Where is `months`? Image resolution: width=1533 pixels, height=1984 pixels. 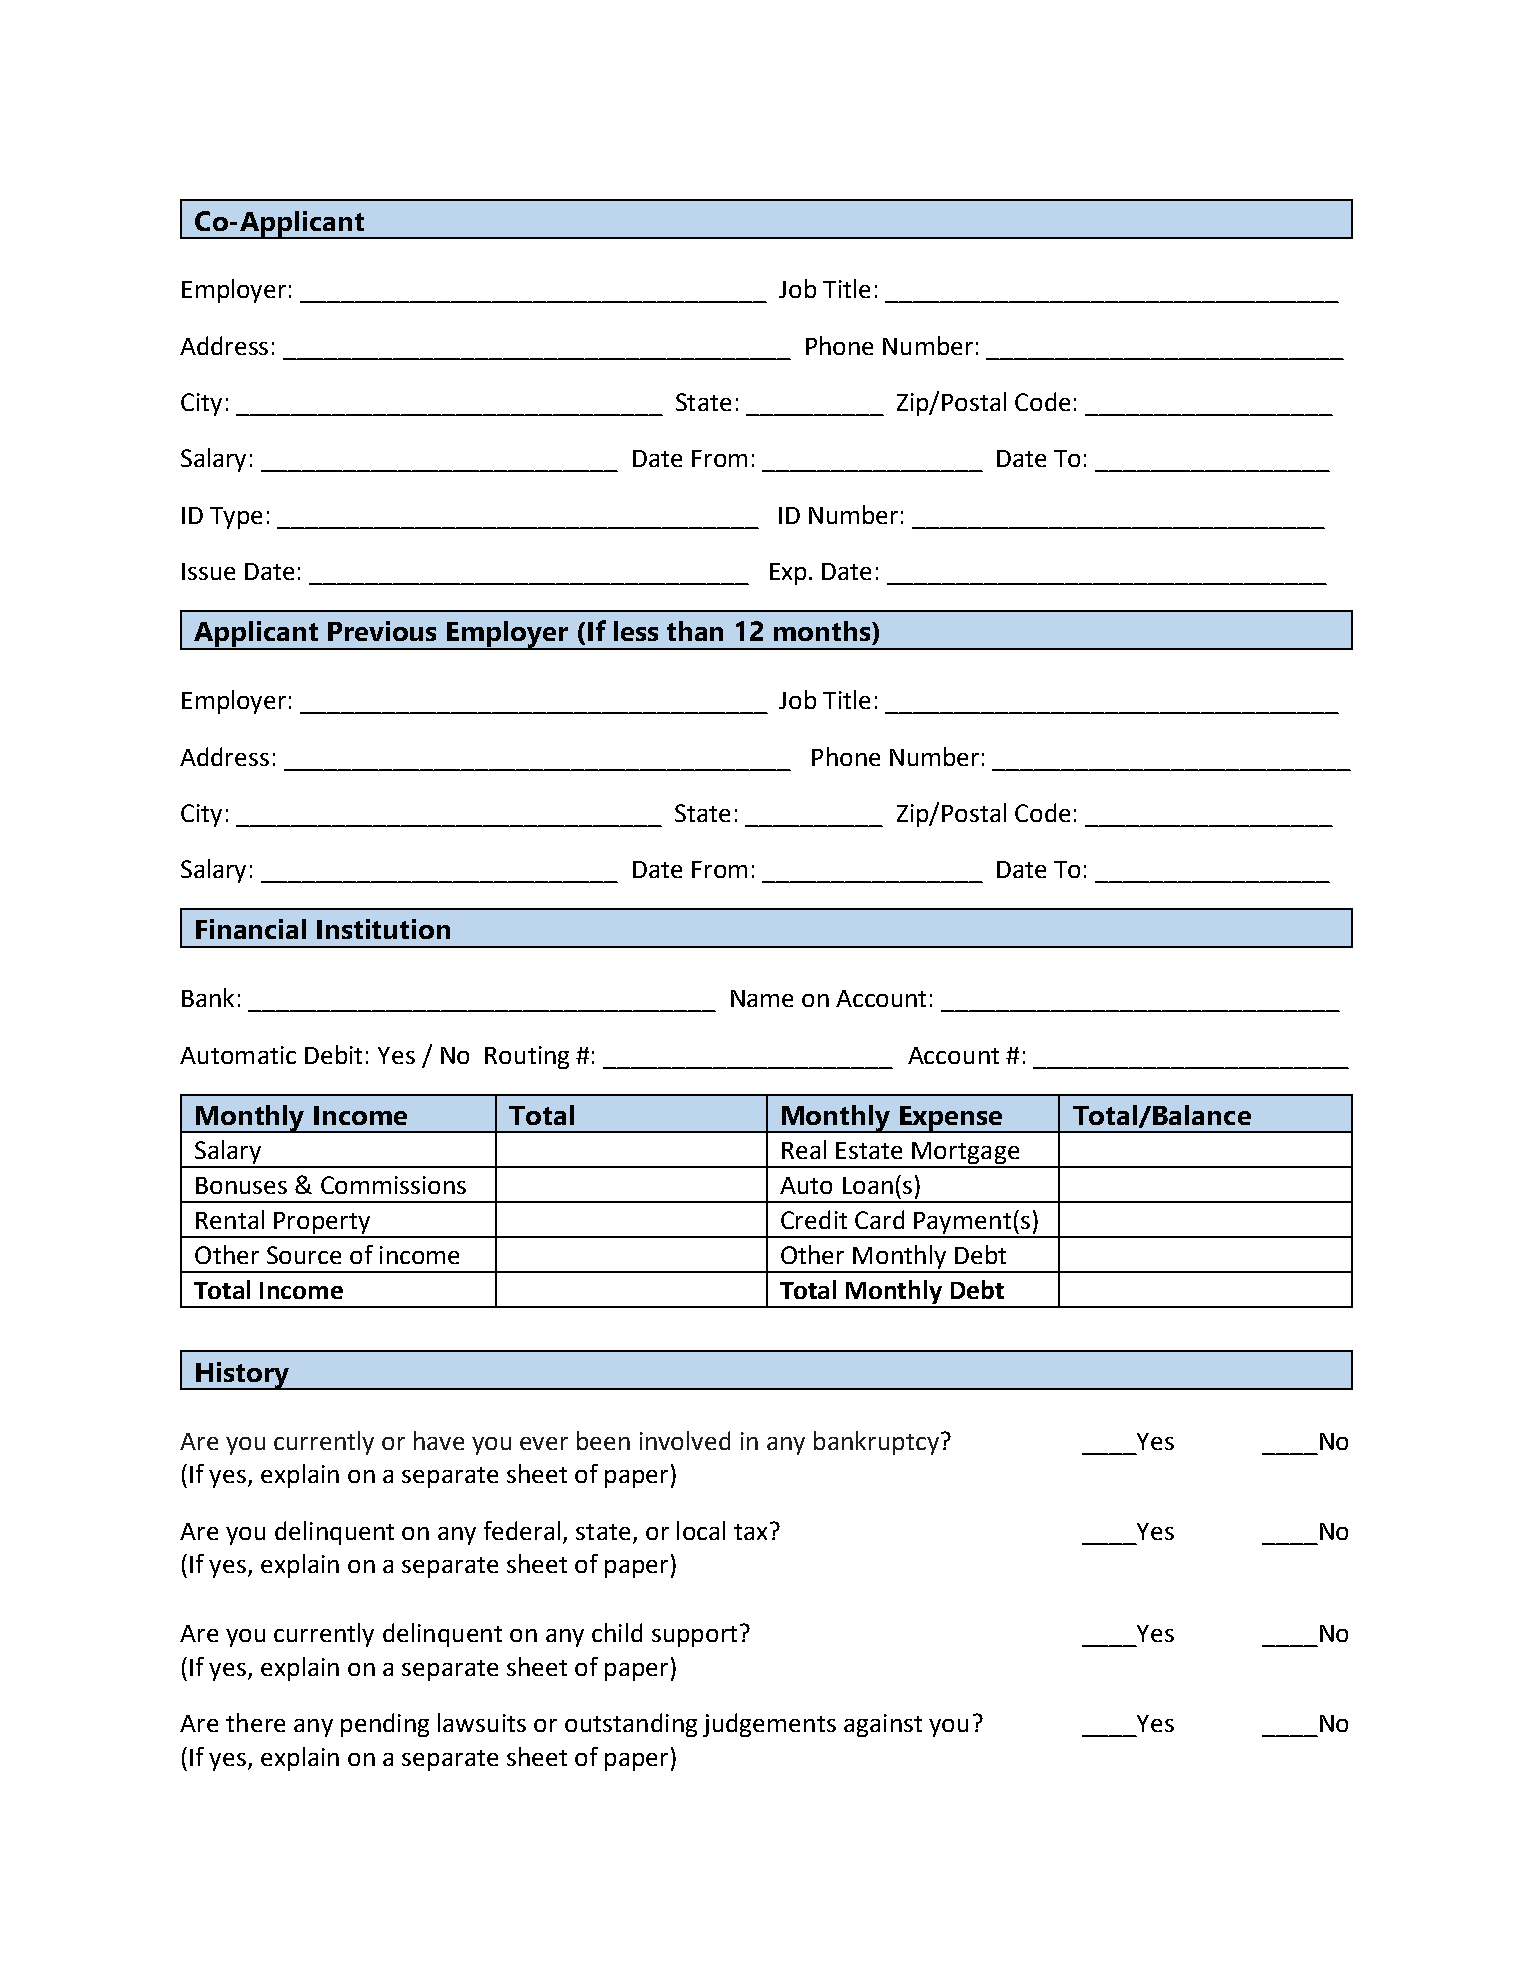 months is located at coordinates (823, 631).
